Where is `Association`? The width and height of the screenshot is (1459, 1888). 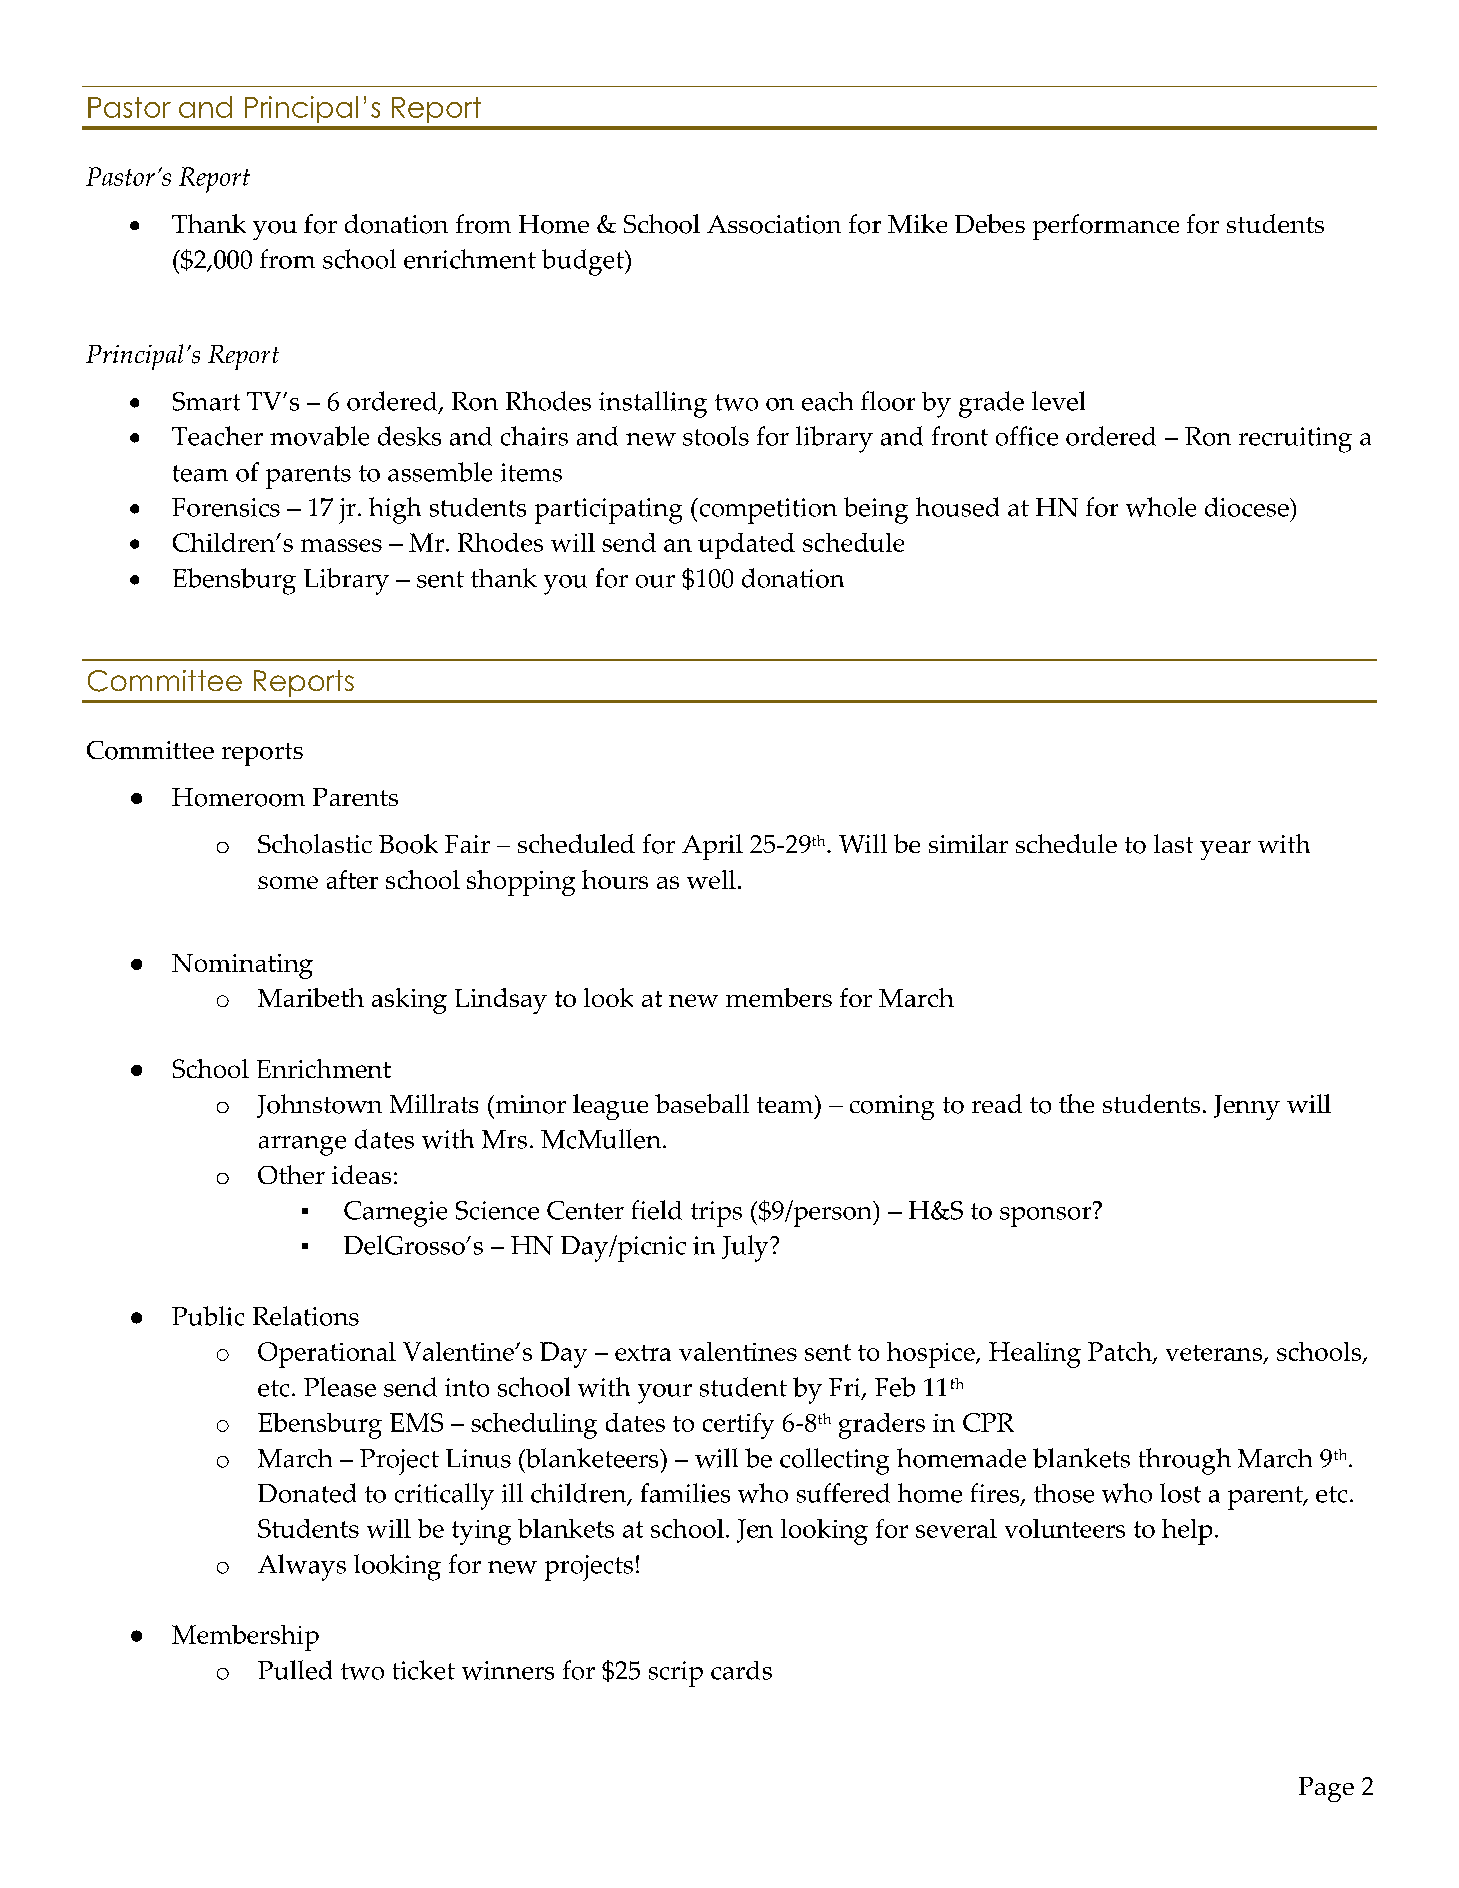 Association is located at coordinates (774, 224).
